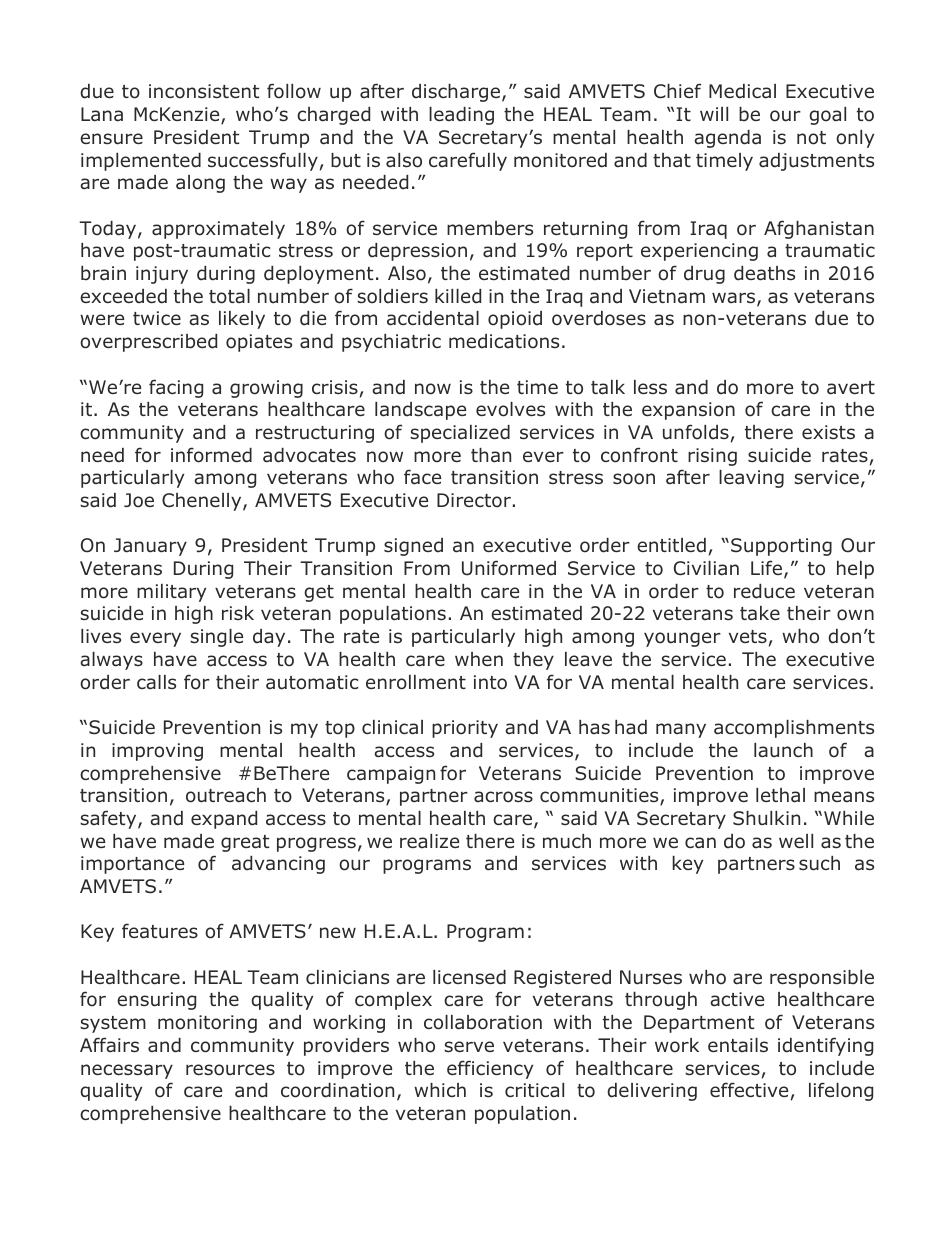 This page has height=1233, width=952. What do you see at coordinates (461, 116) in the page?
I see `leading` at bounding box center [461, 116].
